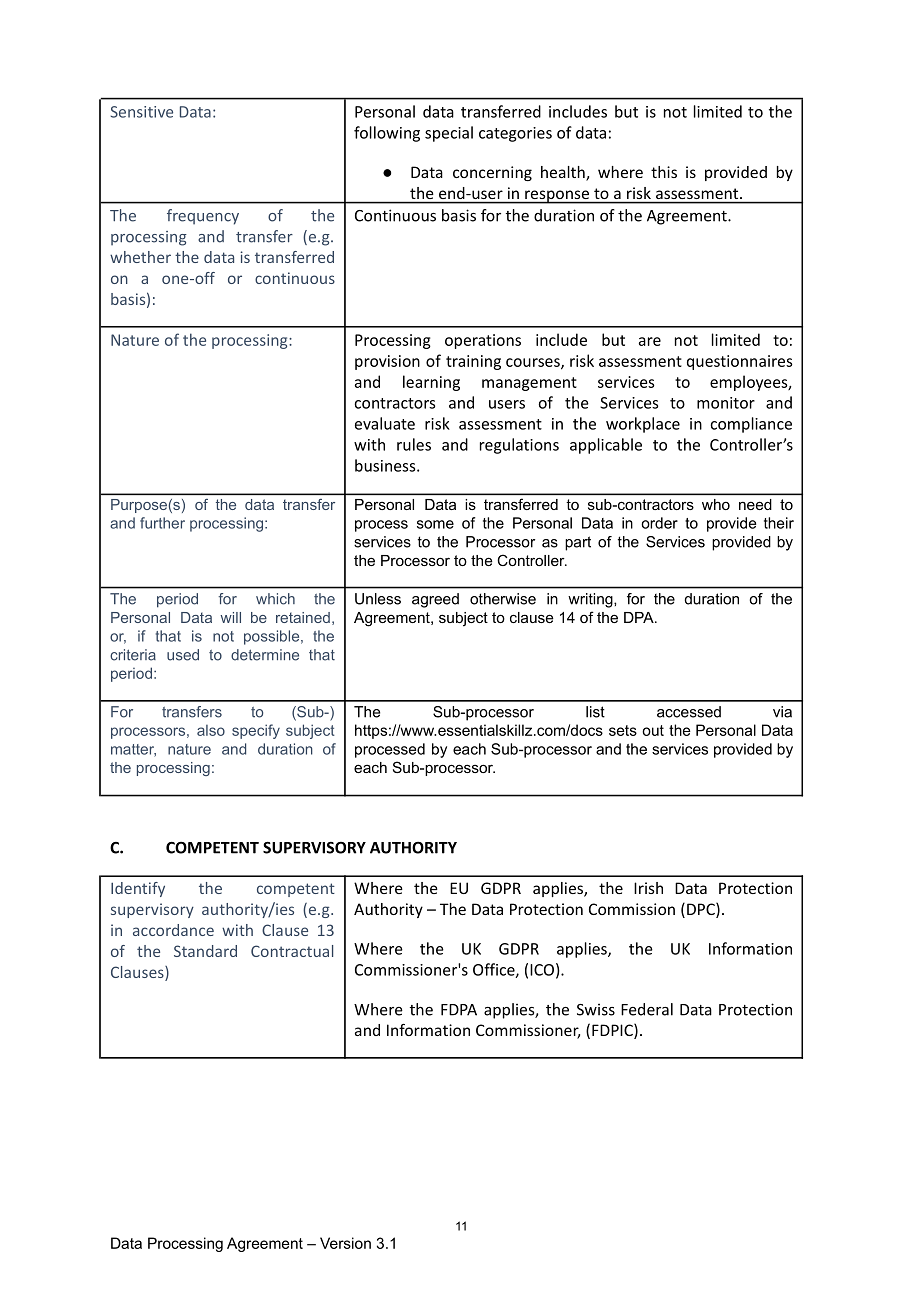  I want to click on this, so click(664, 172).
